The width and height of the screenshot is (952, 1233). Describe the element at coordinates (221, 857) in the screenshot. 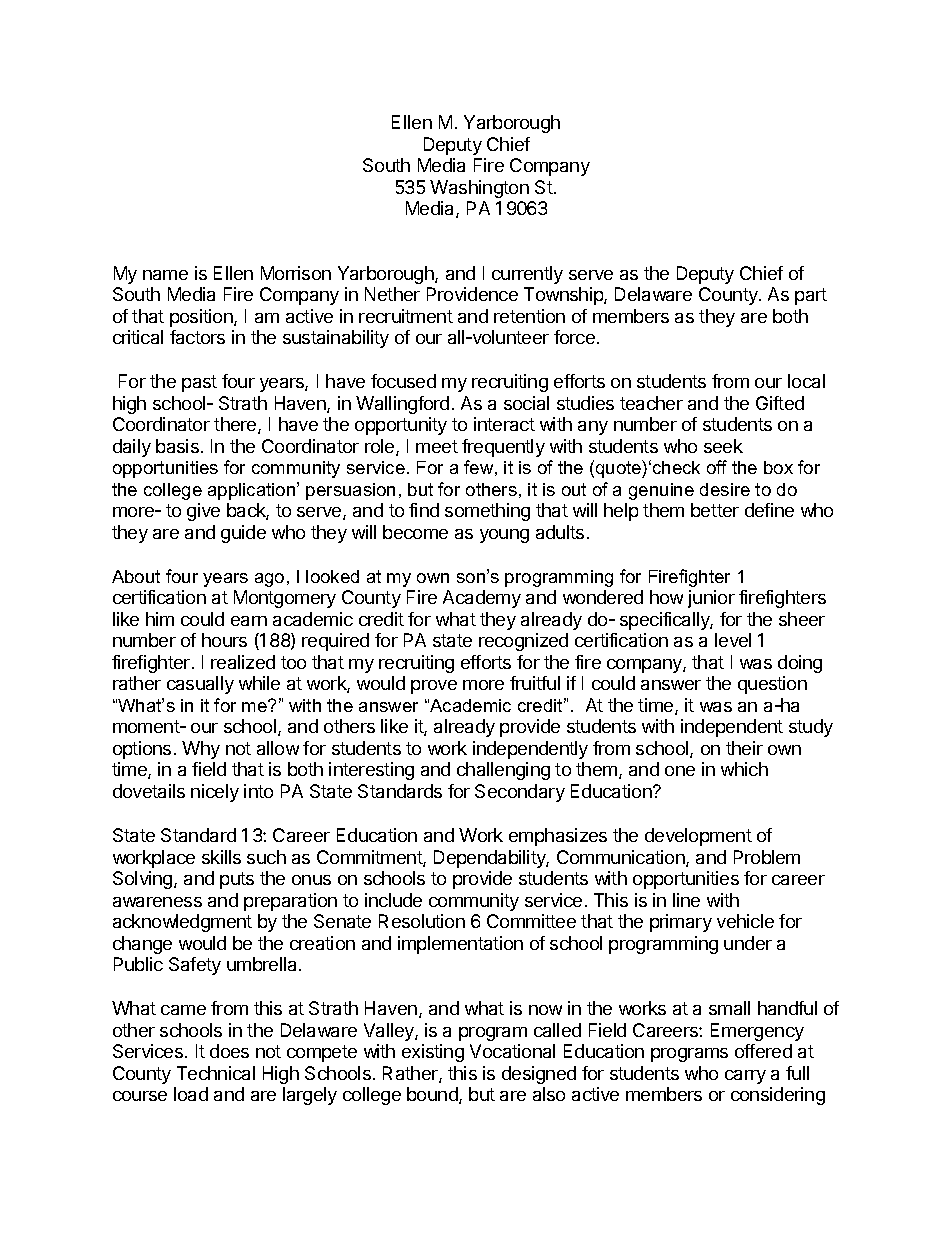

I see `skills` at that location.
